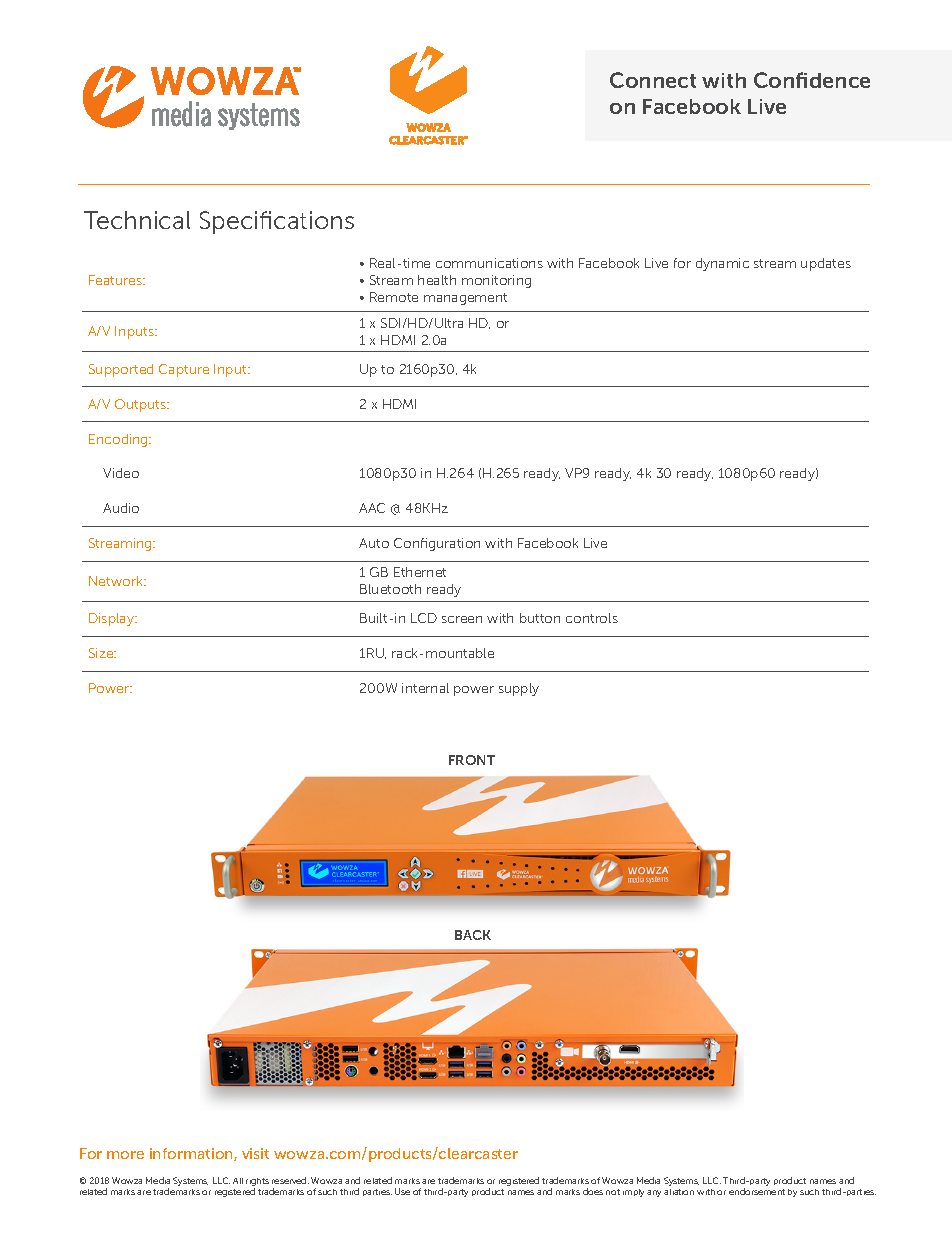  What do you see at coordinates (472, 760) in the screenshot?
I see `FRONT` at bounding box center [472, 760].
